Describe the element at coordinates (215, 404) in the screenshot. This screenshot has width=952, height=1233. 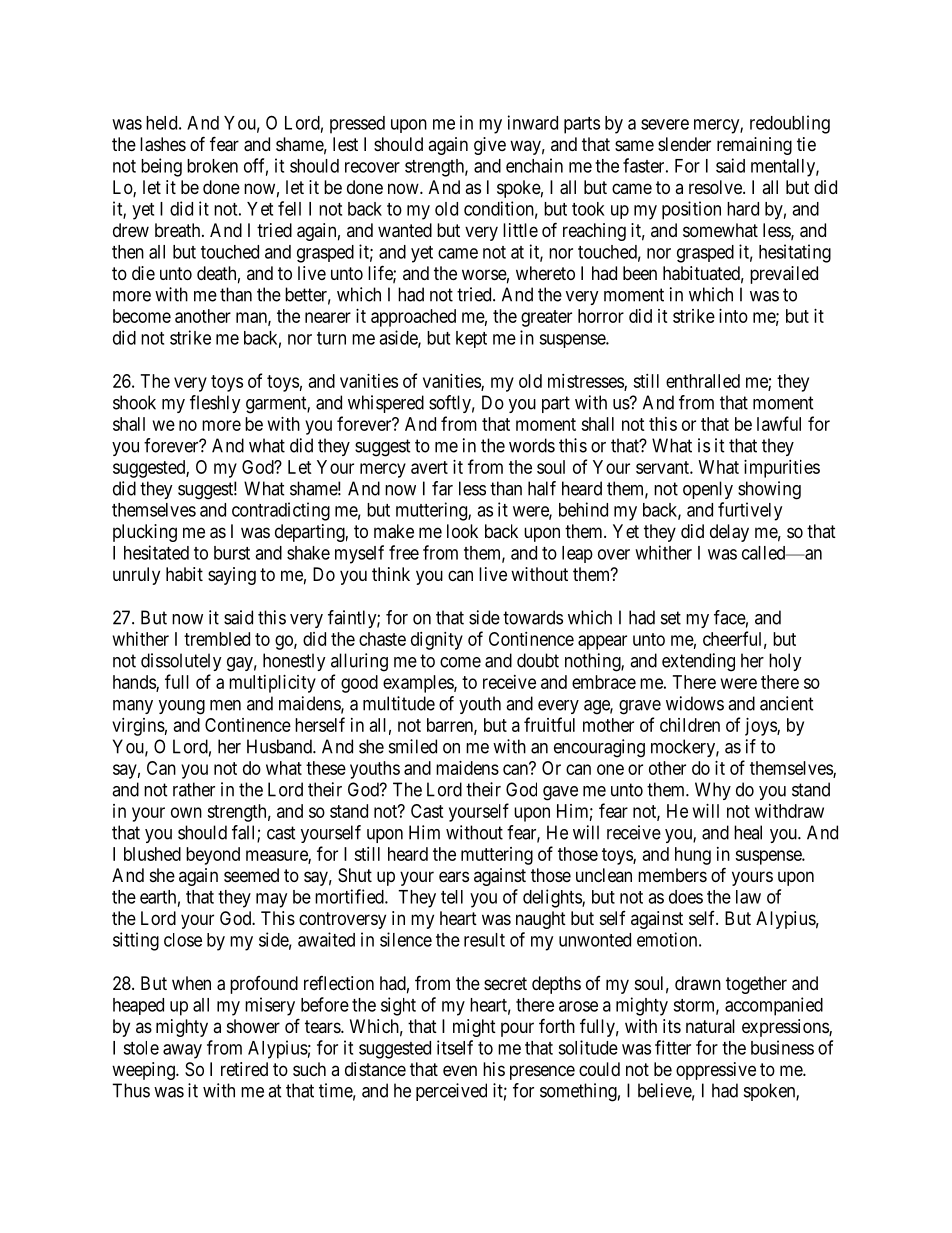
I see `fleshly` at that location.
